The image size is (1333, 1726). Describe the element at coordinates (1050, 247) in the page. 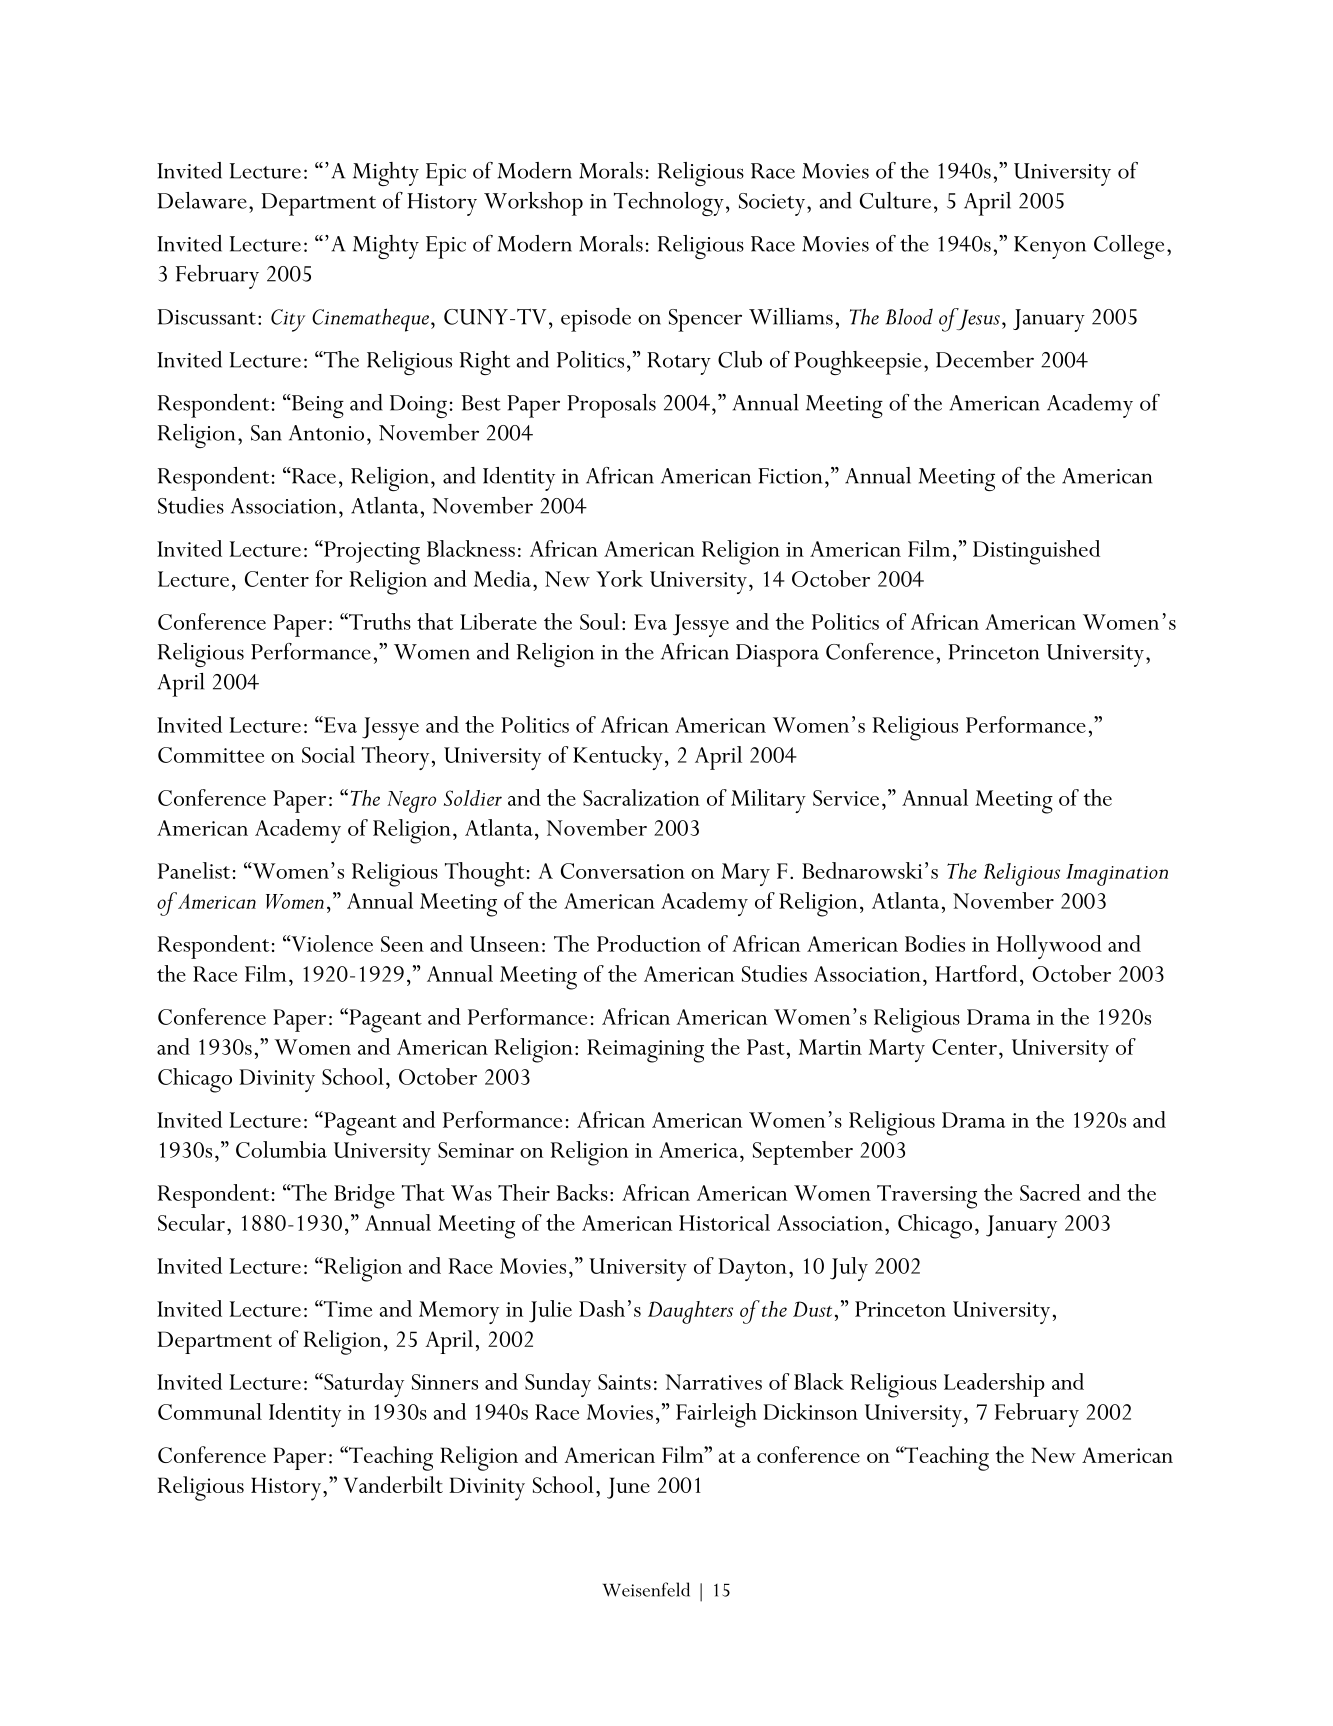

I see `Kenyon` at that location.
